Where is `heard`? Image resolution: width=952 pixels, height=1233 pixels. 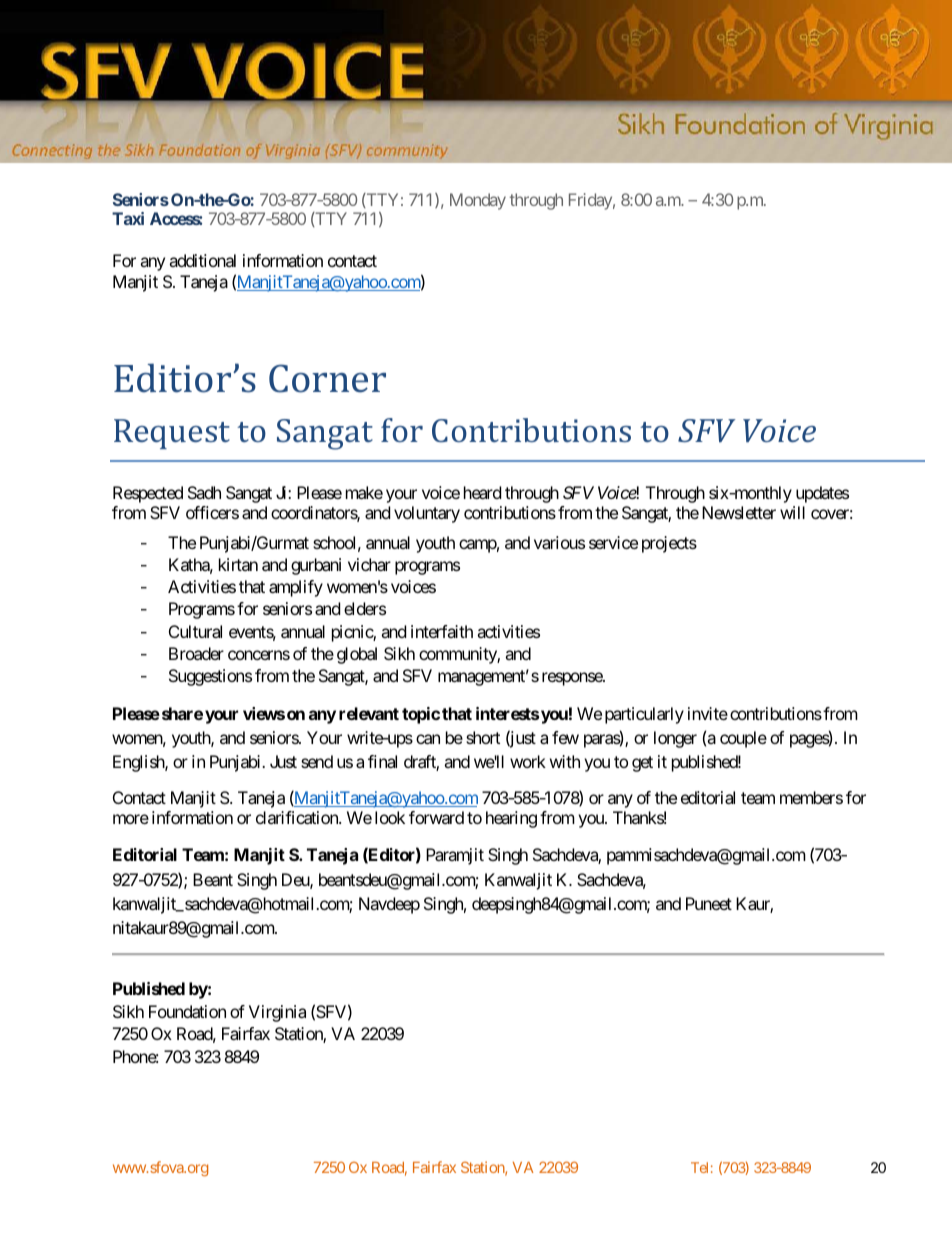 heard is located at coordinates (482, 492).
